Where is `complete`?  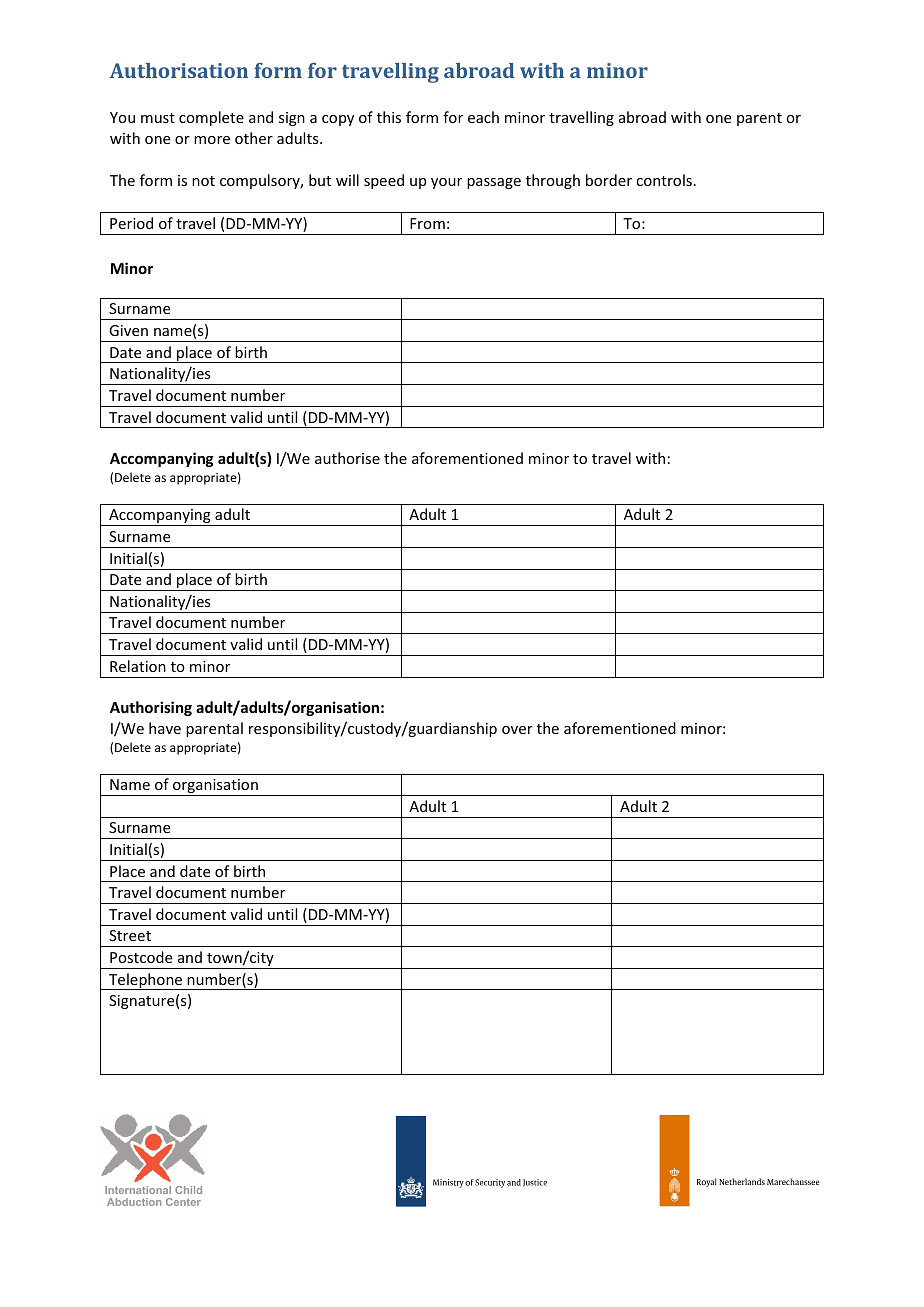 complete is located at coordinates (211, 118).
